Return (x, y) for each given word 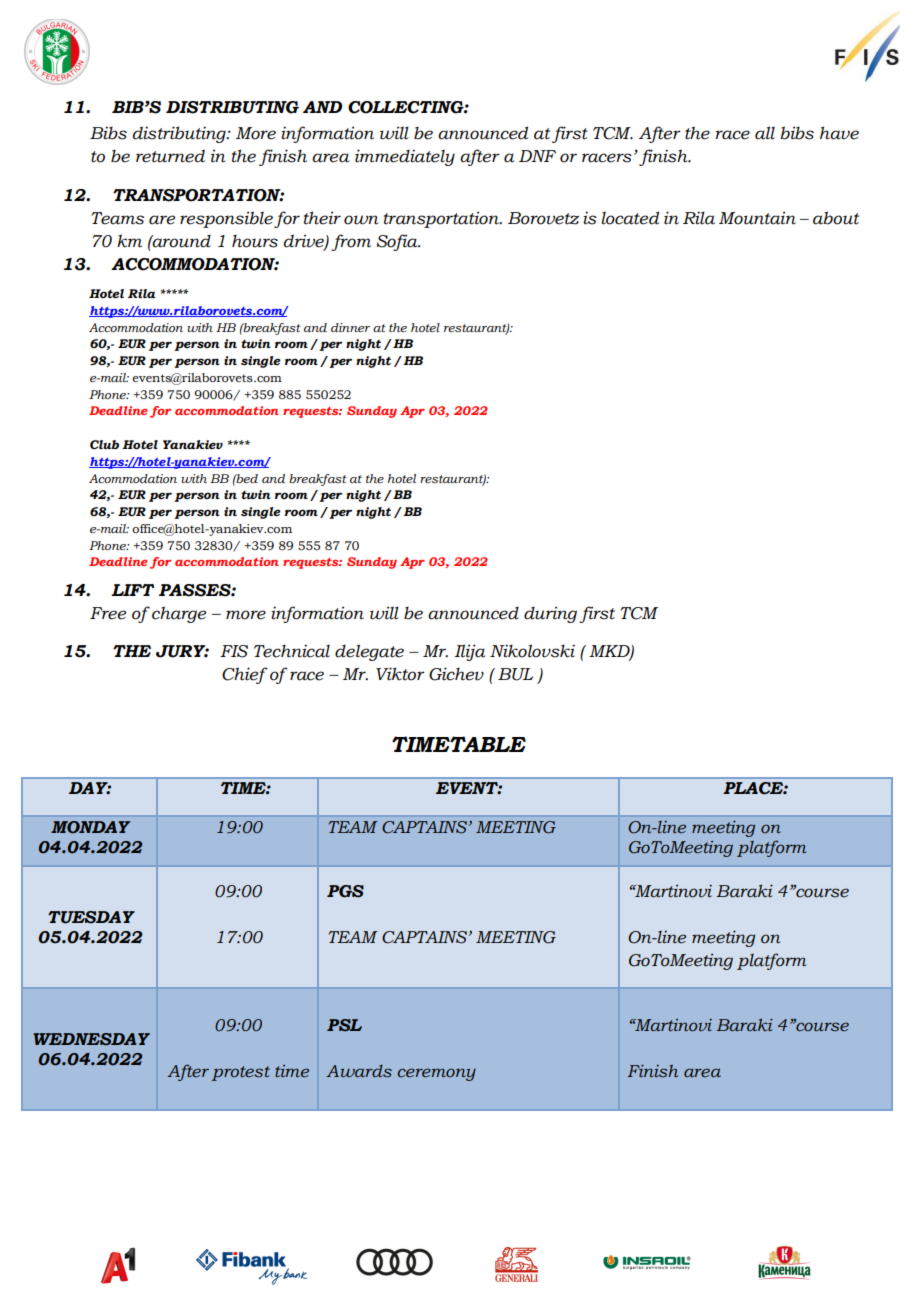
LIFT (132, 590)
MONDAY (90, 827)
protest (241, 1073)
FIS (234, 651)
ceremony (436, 1074)
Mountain (757, 218)
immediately (405, 157)
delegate (369, 652)
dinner (350, 327)
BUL (515, 674)
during (550, 614)
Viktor (400, 674)
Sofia (398, 242)
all (765, 133)
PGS (345, 891)
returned (170, 156)
